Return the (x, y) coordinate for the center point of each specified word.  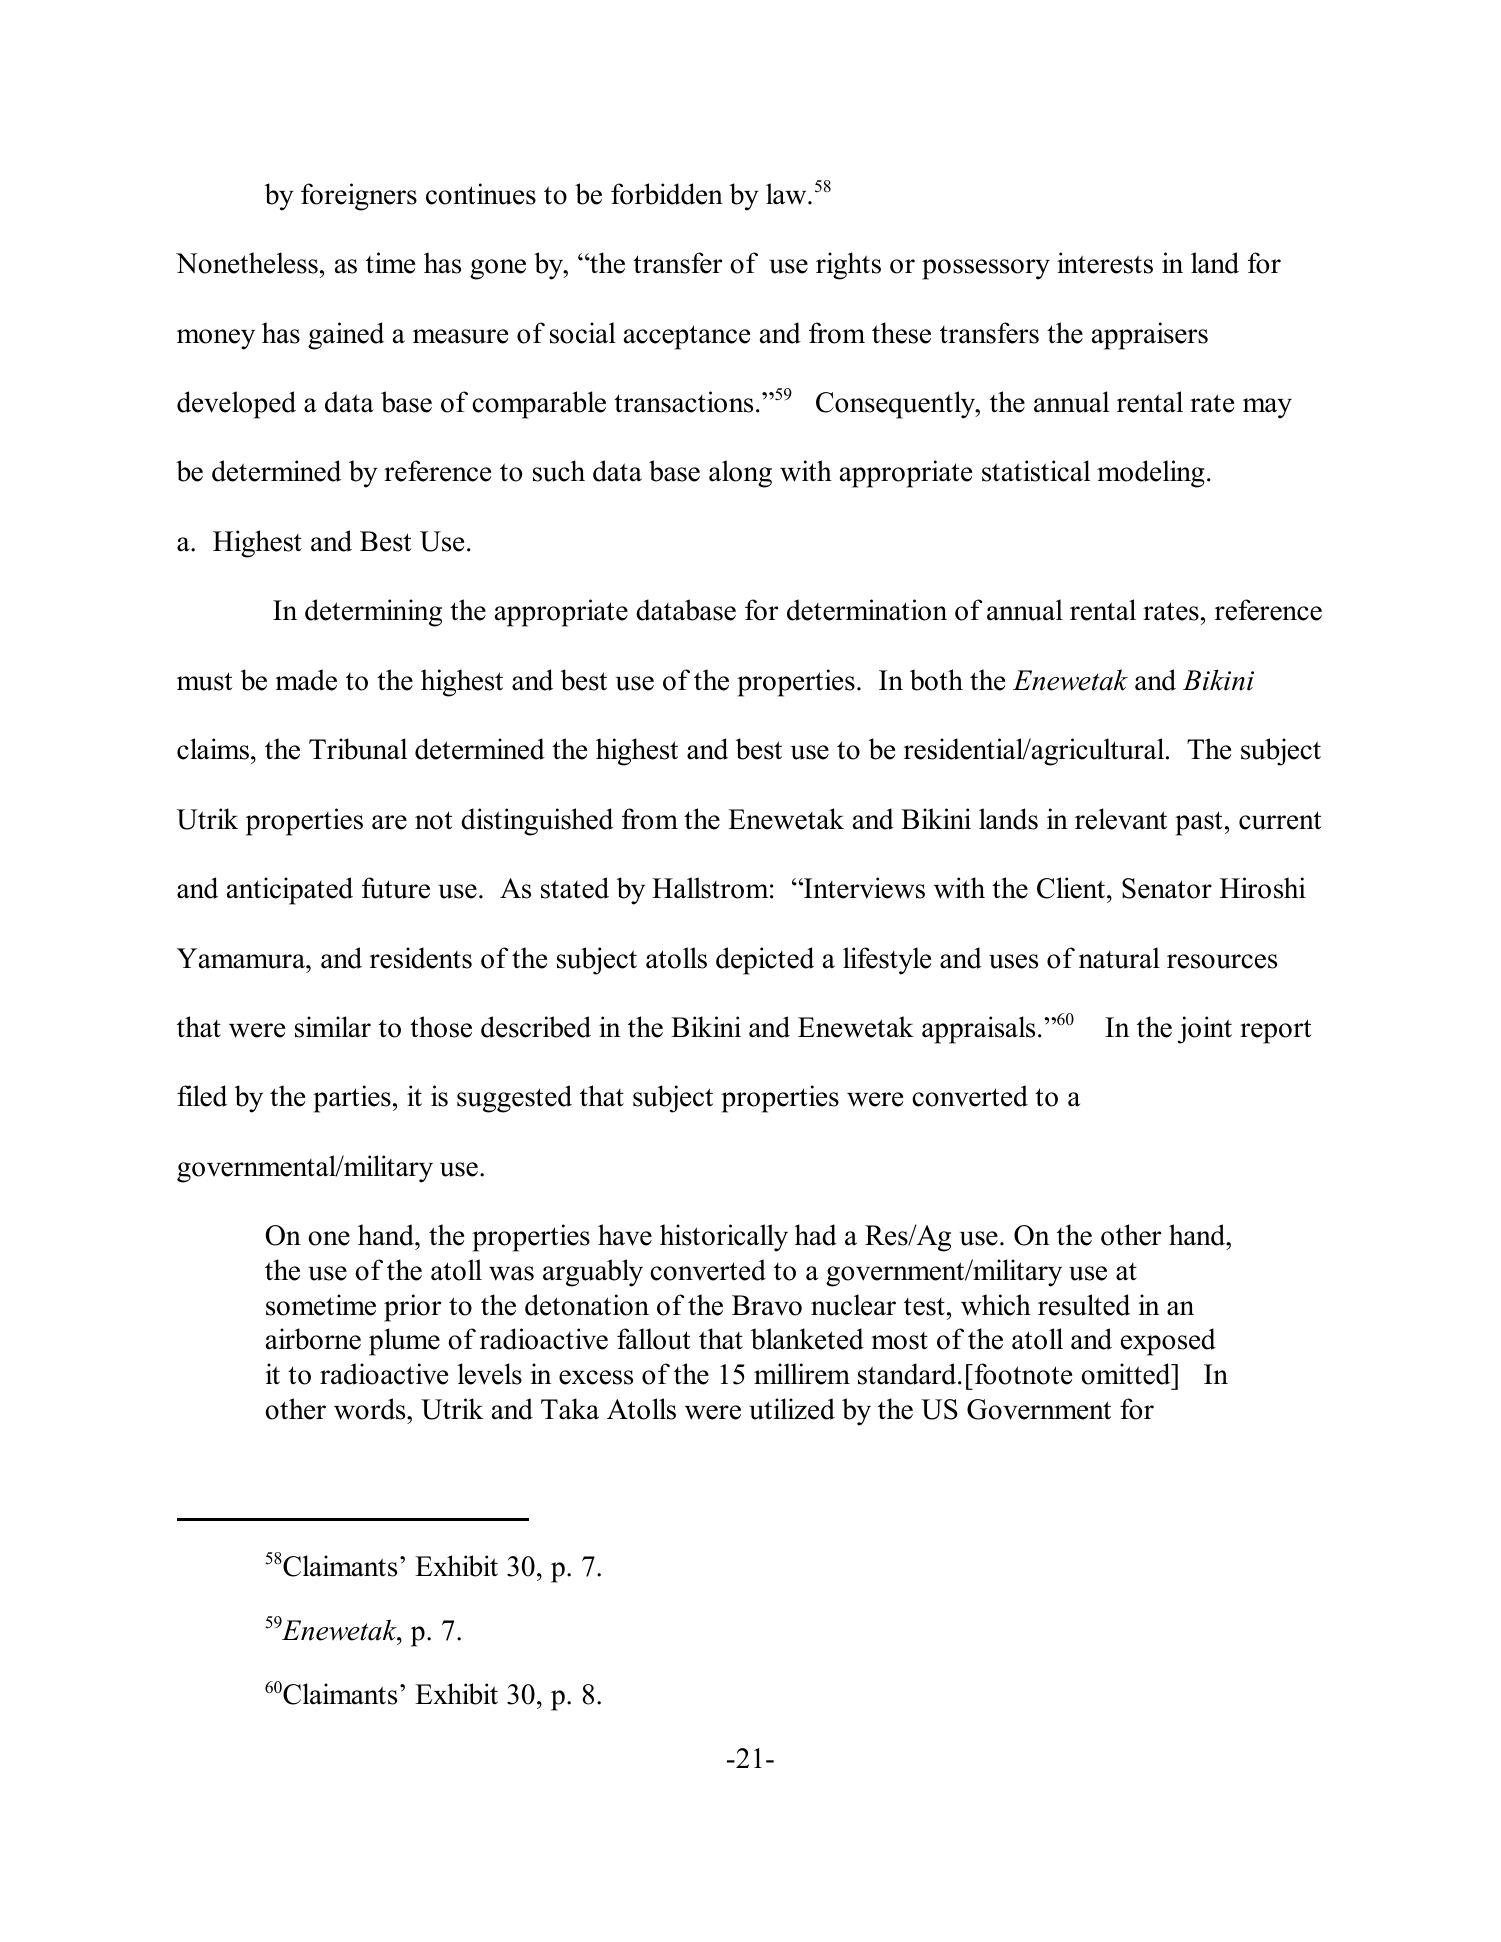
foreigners (359, 197)
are (389, 822)
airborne (313, 1339)
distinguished (537, 822)
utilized (792, 1409)
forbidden (667, 194)
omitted (1127, 1374)
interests (1105, 263)
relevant (1121, 819)
